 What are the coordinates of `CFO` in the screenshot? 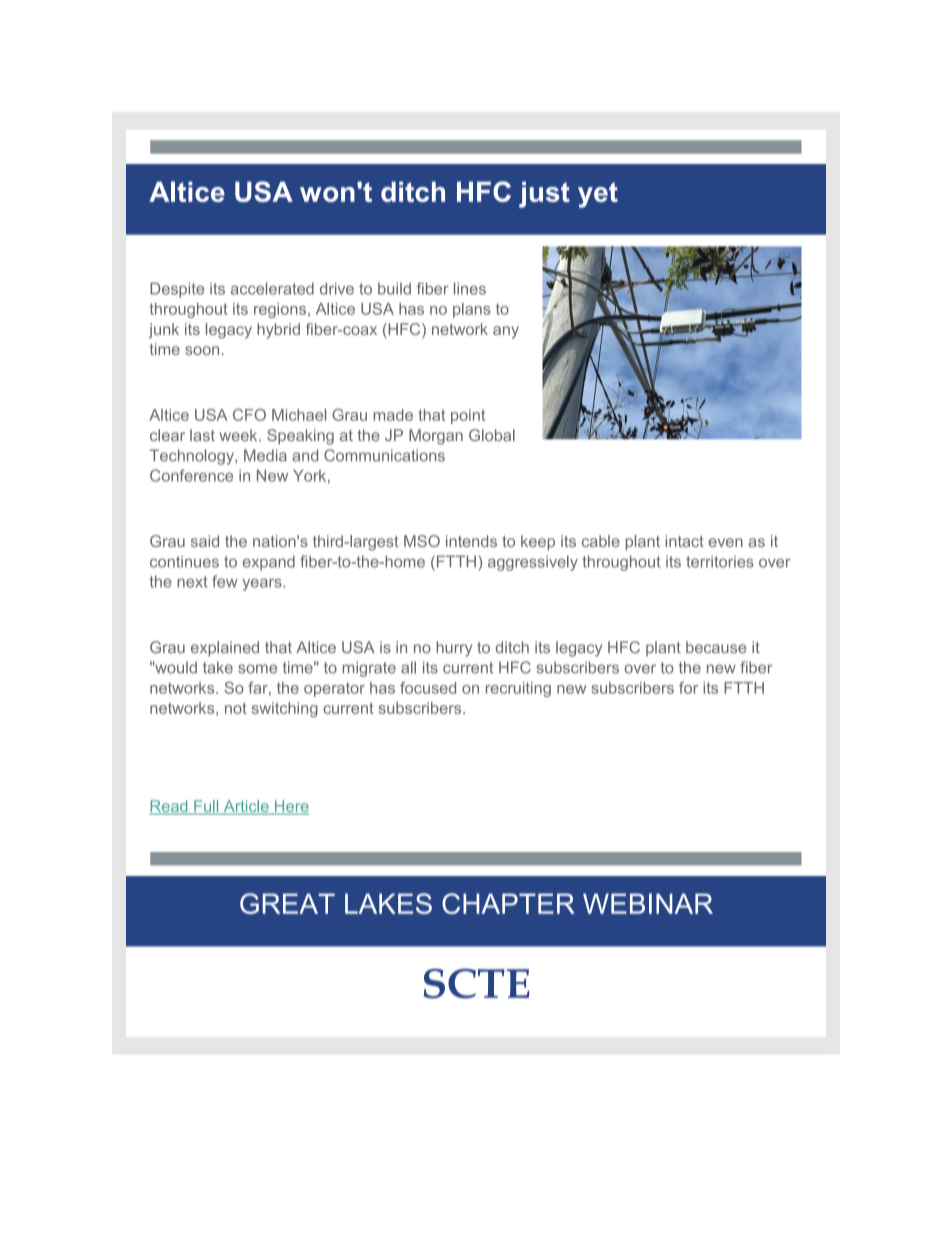 It's located at (249, 415).
